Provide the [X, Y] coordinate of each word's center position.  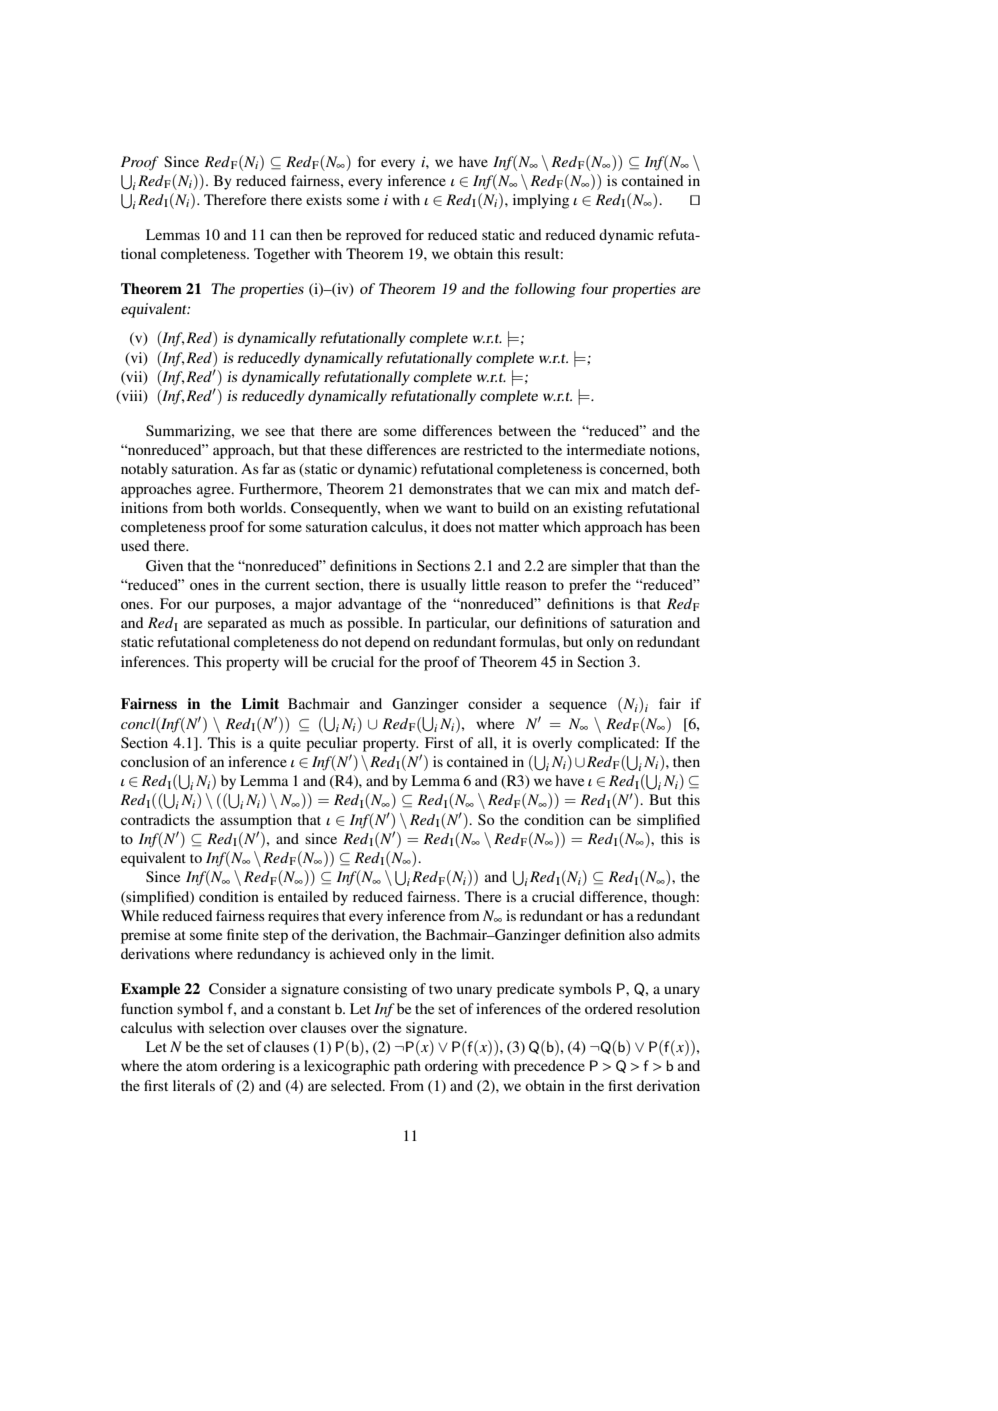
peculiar [332, 744]
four [594, 288]
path [407, 1067]
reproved [374, 236]
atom [202, 1066]
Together [282, 255]
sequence [578, 707]
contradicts [155, 819]
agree [215, 492]
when [402, 507]
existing [598, 509]
